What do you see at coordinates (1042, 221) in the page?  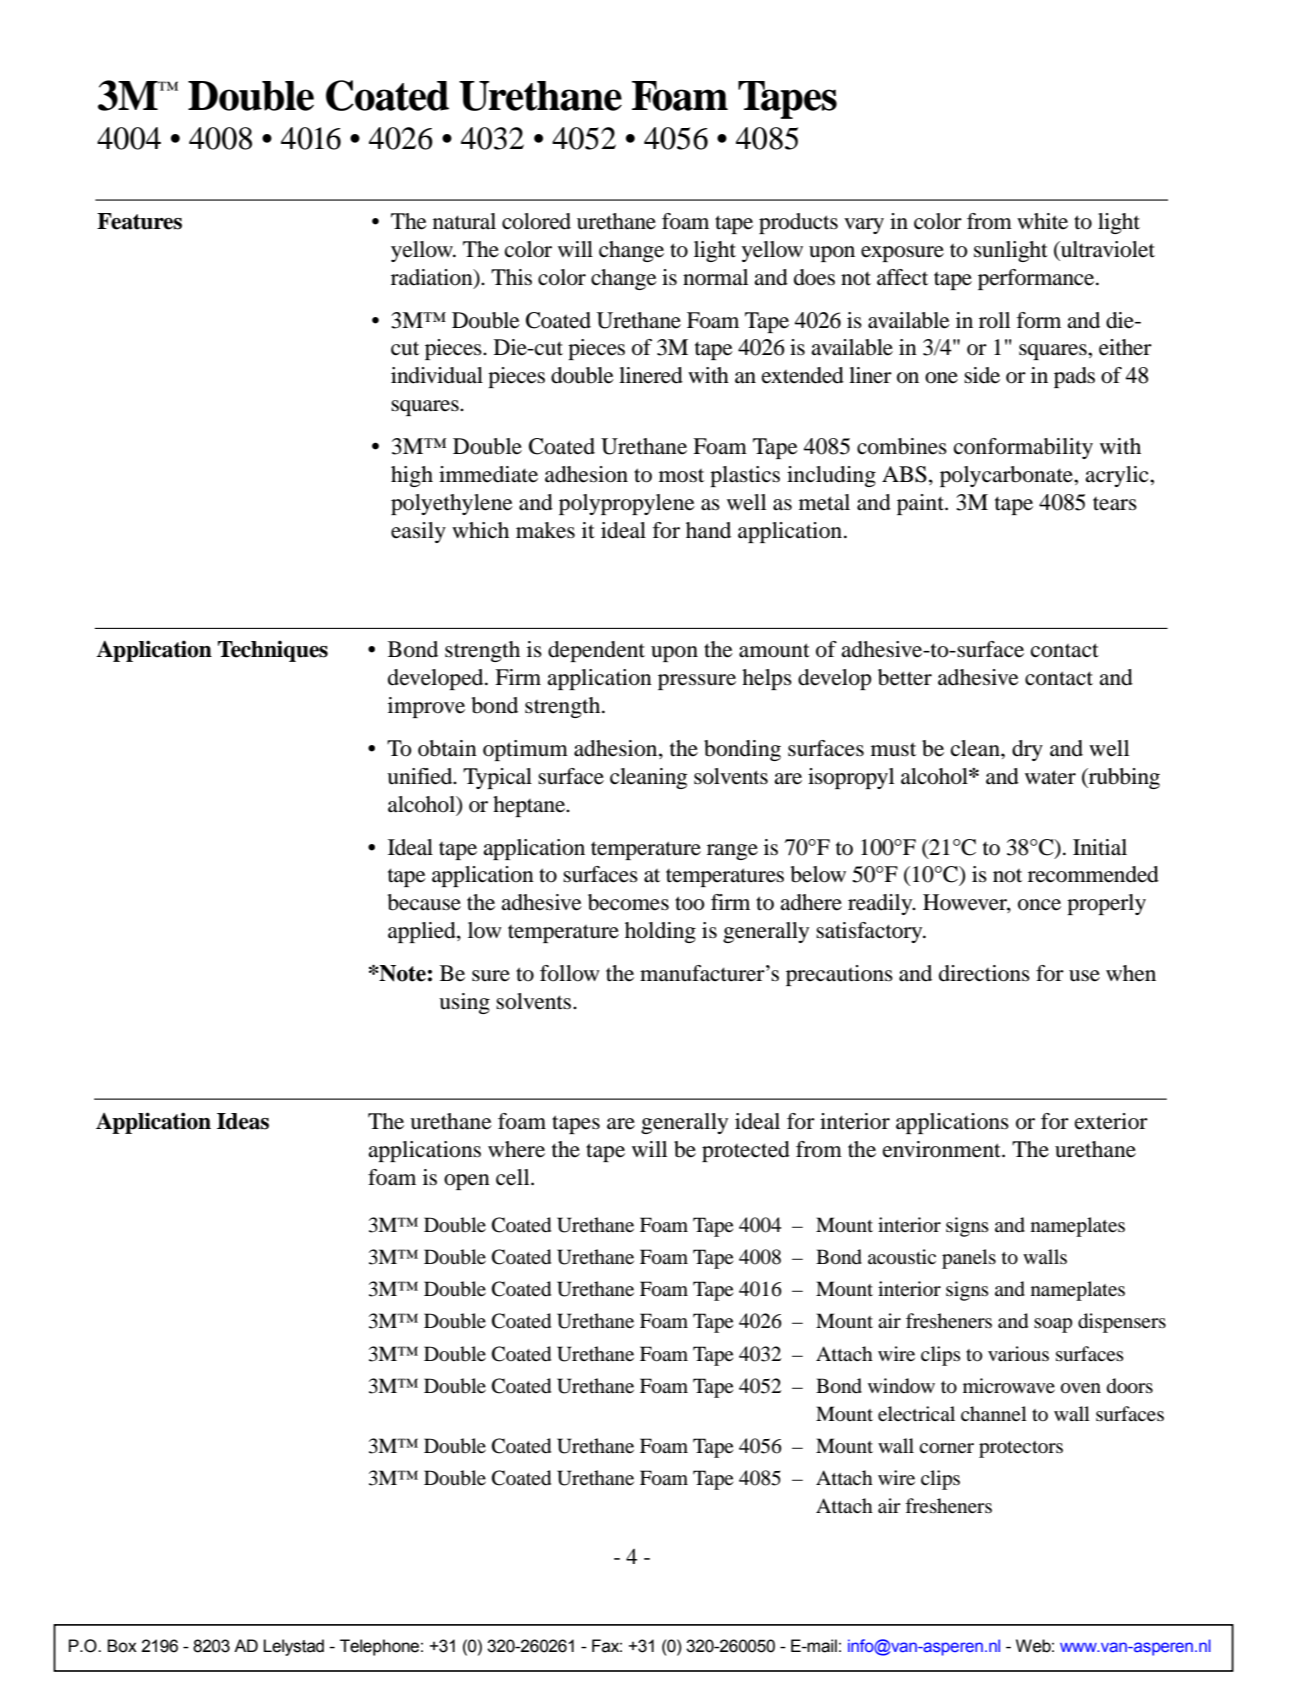 I see `white` at bounding box center [1042, 221].
